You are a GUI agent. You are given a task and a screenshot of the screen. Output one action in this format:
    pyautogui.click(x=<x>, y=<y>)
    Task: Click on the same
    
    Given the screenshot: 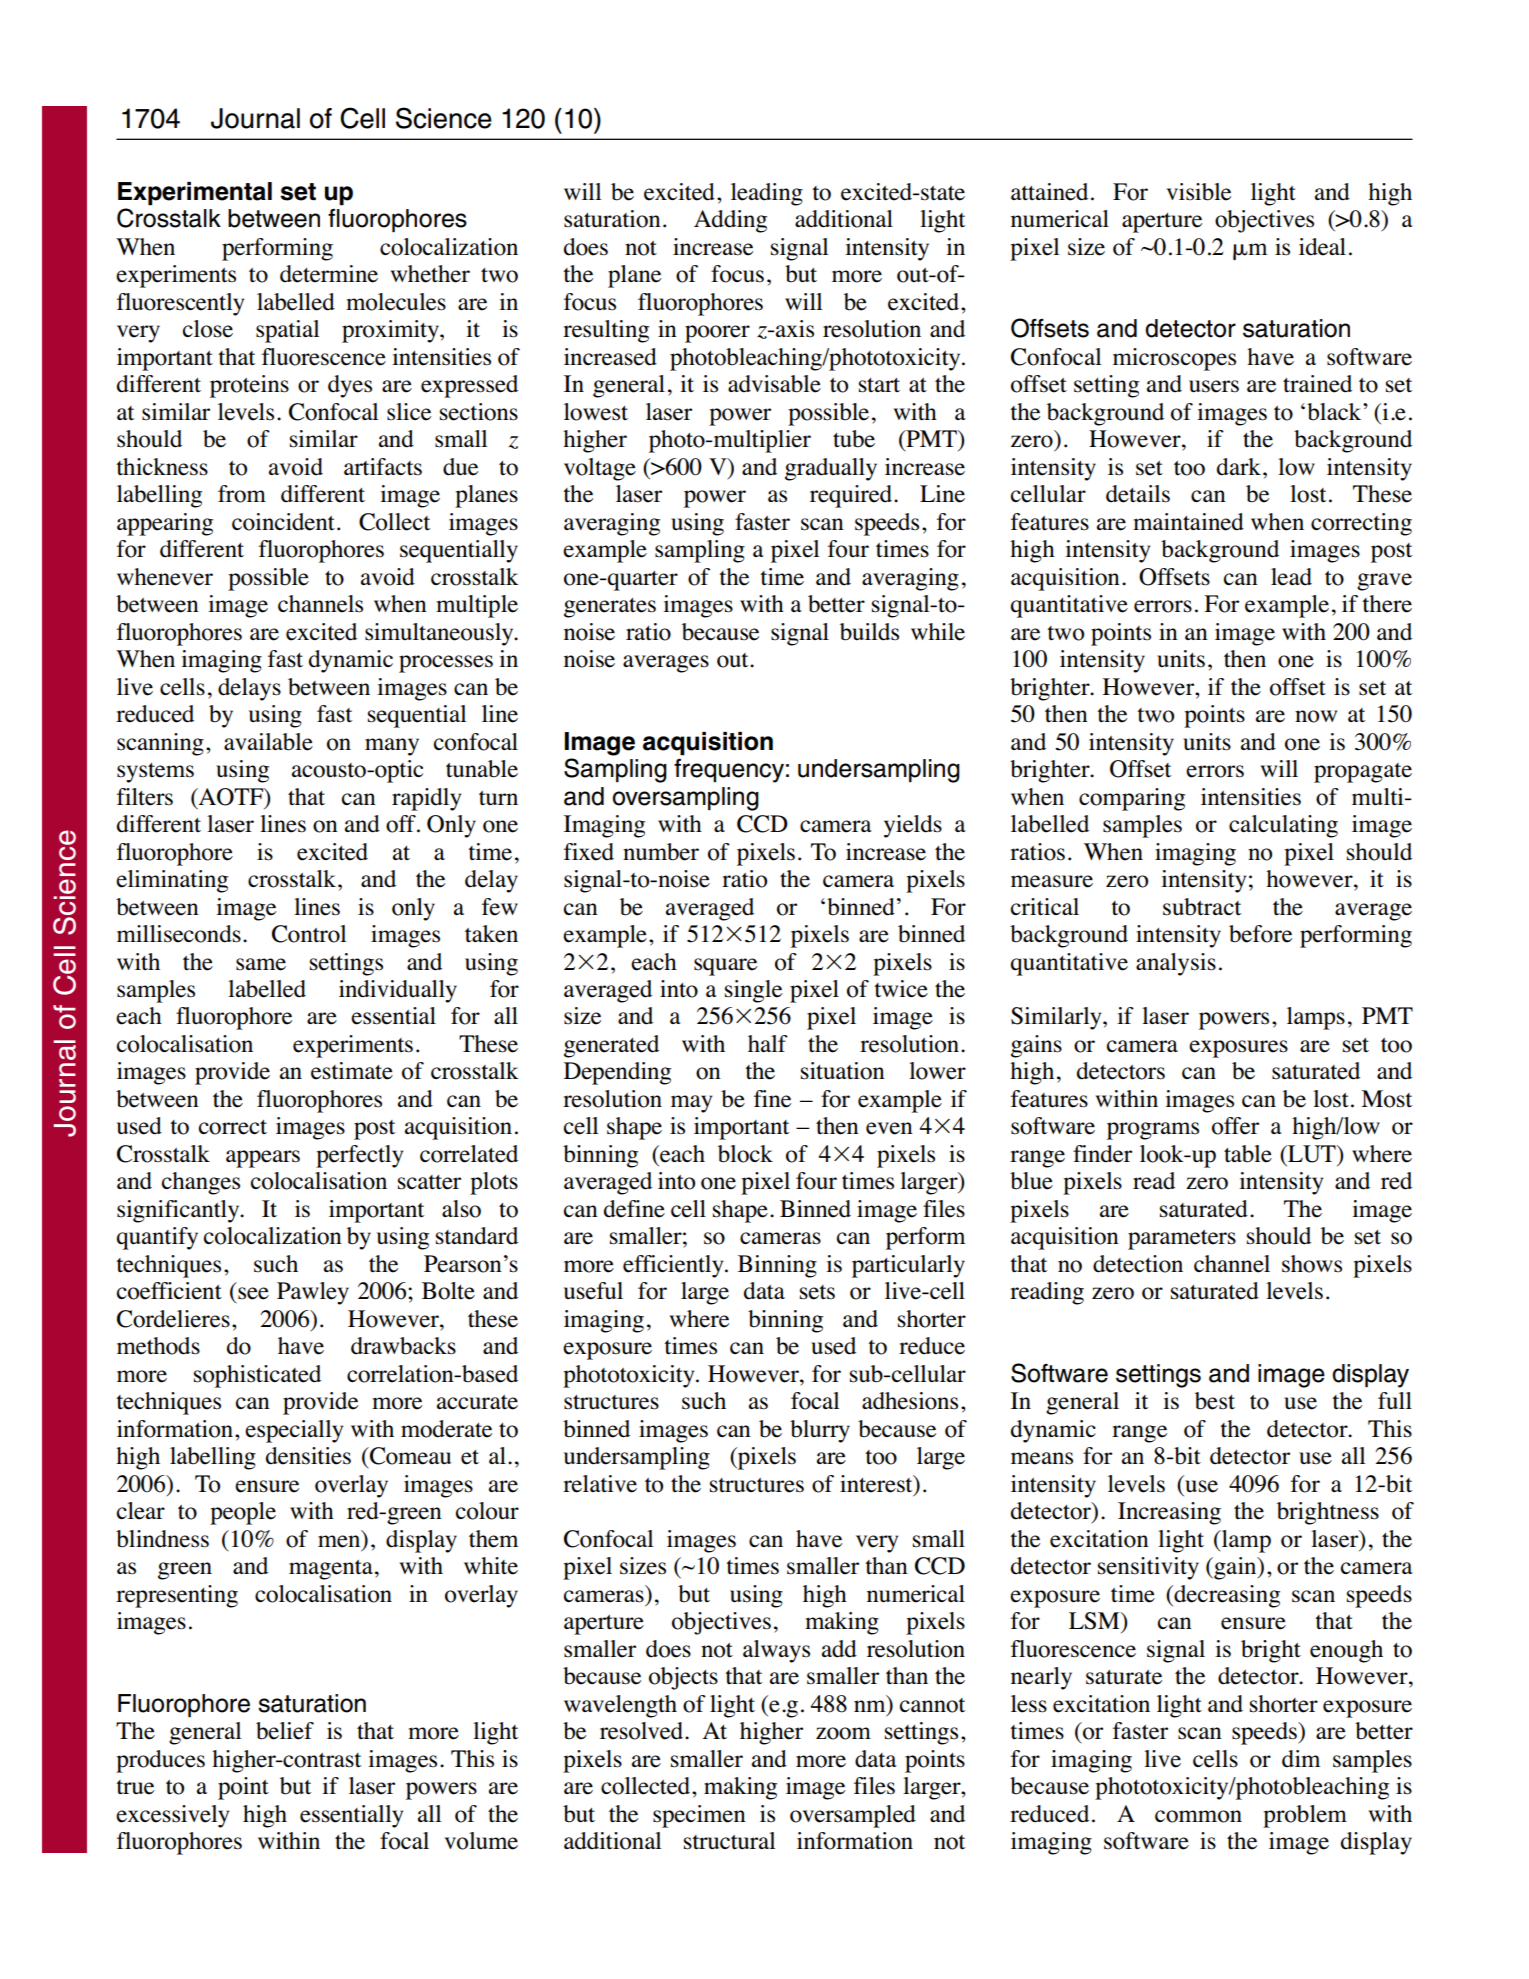 What is the action you would take?
    pyautogui.click(x=261, y=964)
